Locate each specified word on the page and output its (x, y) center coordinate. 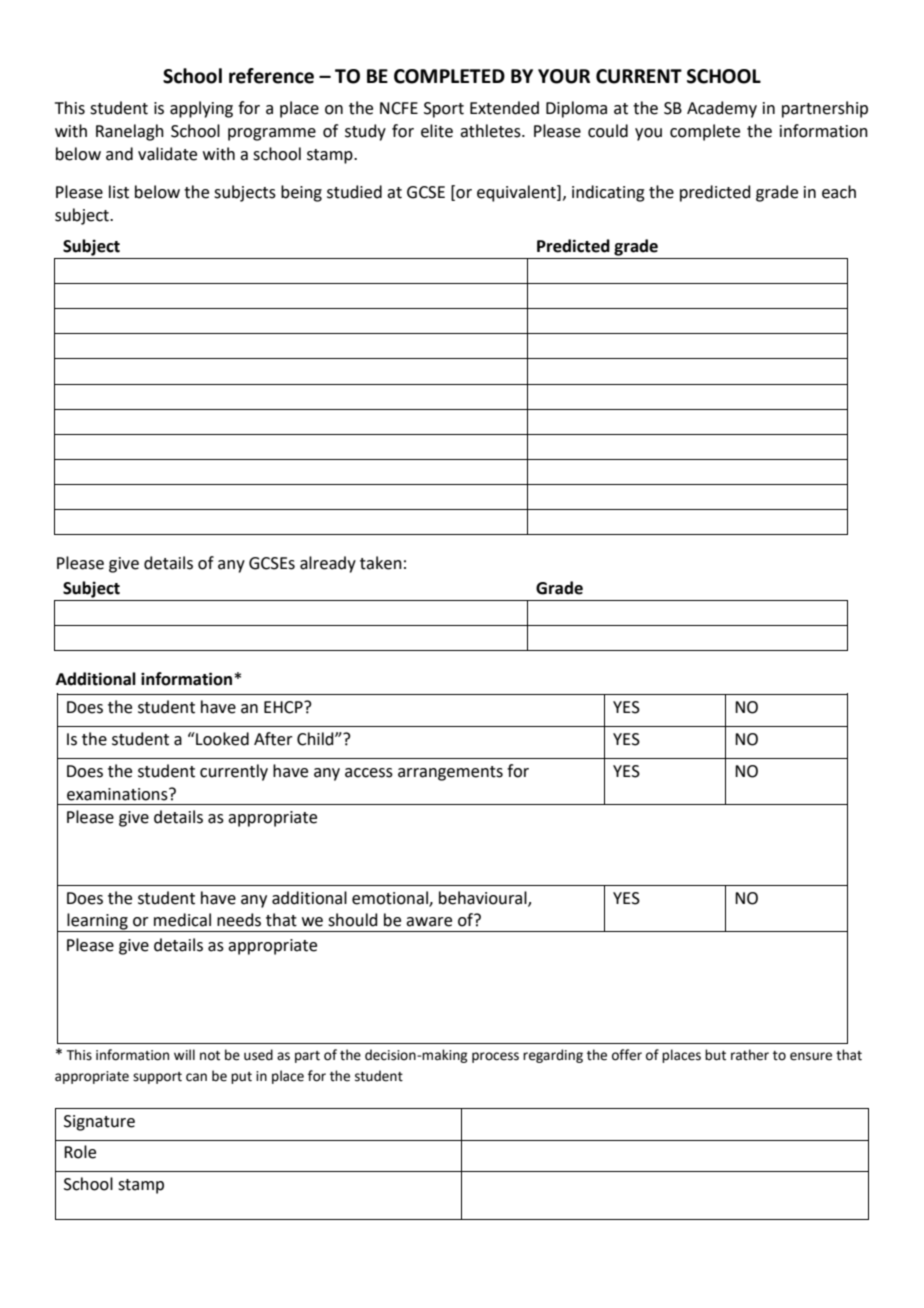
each (839, 192)
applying (201, 109)
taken (381, 563)
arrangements (450, 773)
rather (750, 1055)
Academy (722, 109)
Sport (444, 110)
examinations (118, 794)
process (495, 1057)
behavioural (484, 898)
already (328, 564)
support (157, 1078)
